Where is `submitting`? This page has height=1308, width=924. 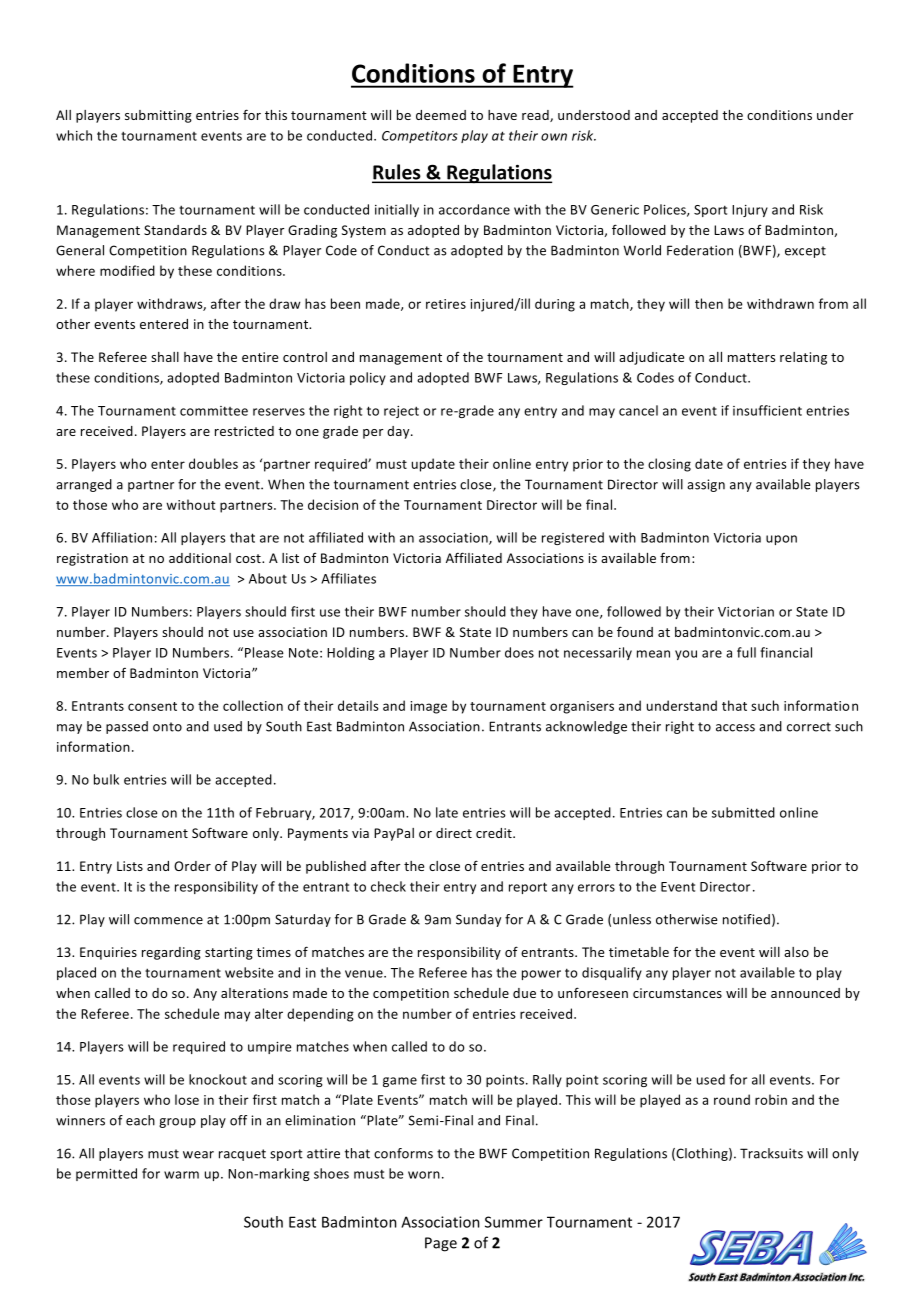 submitting is located at coordinates (158, 116).
